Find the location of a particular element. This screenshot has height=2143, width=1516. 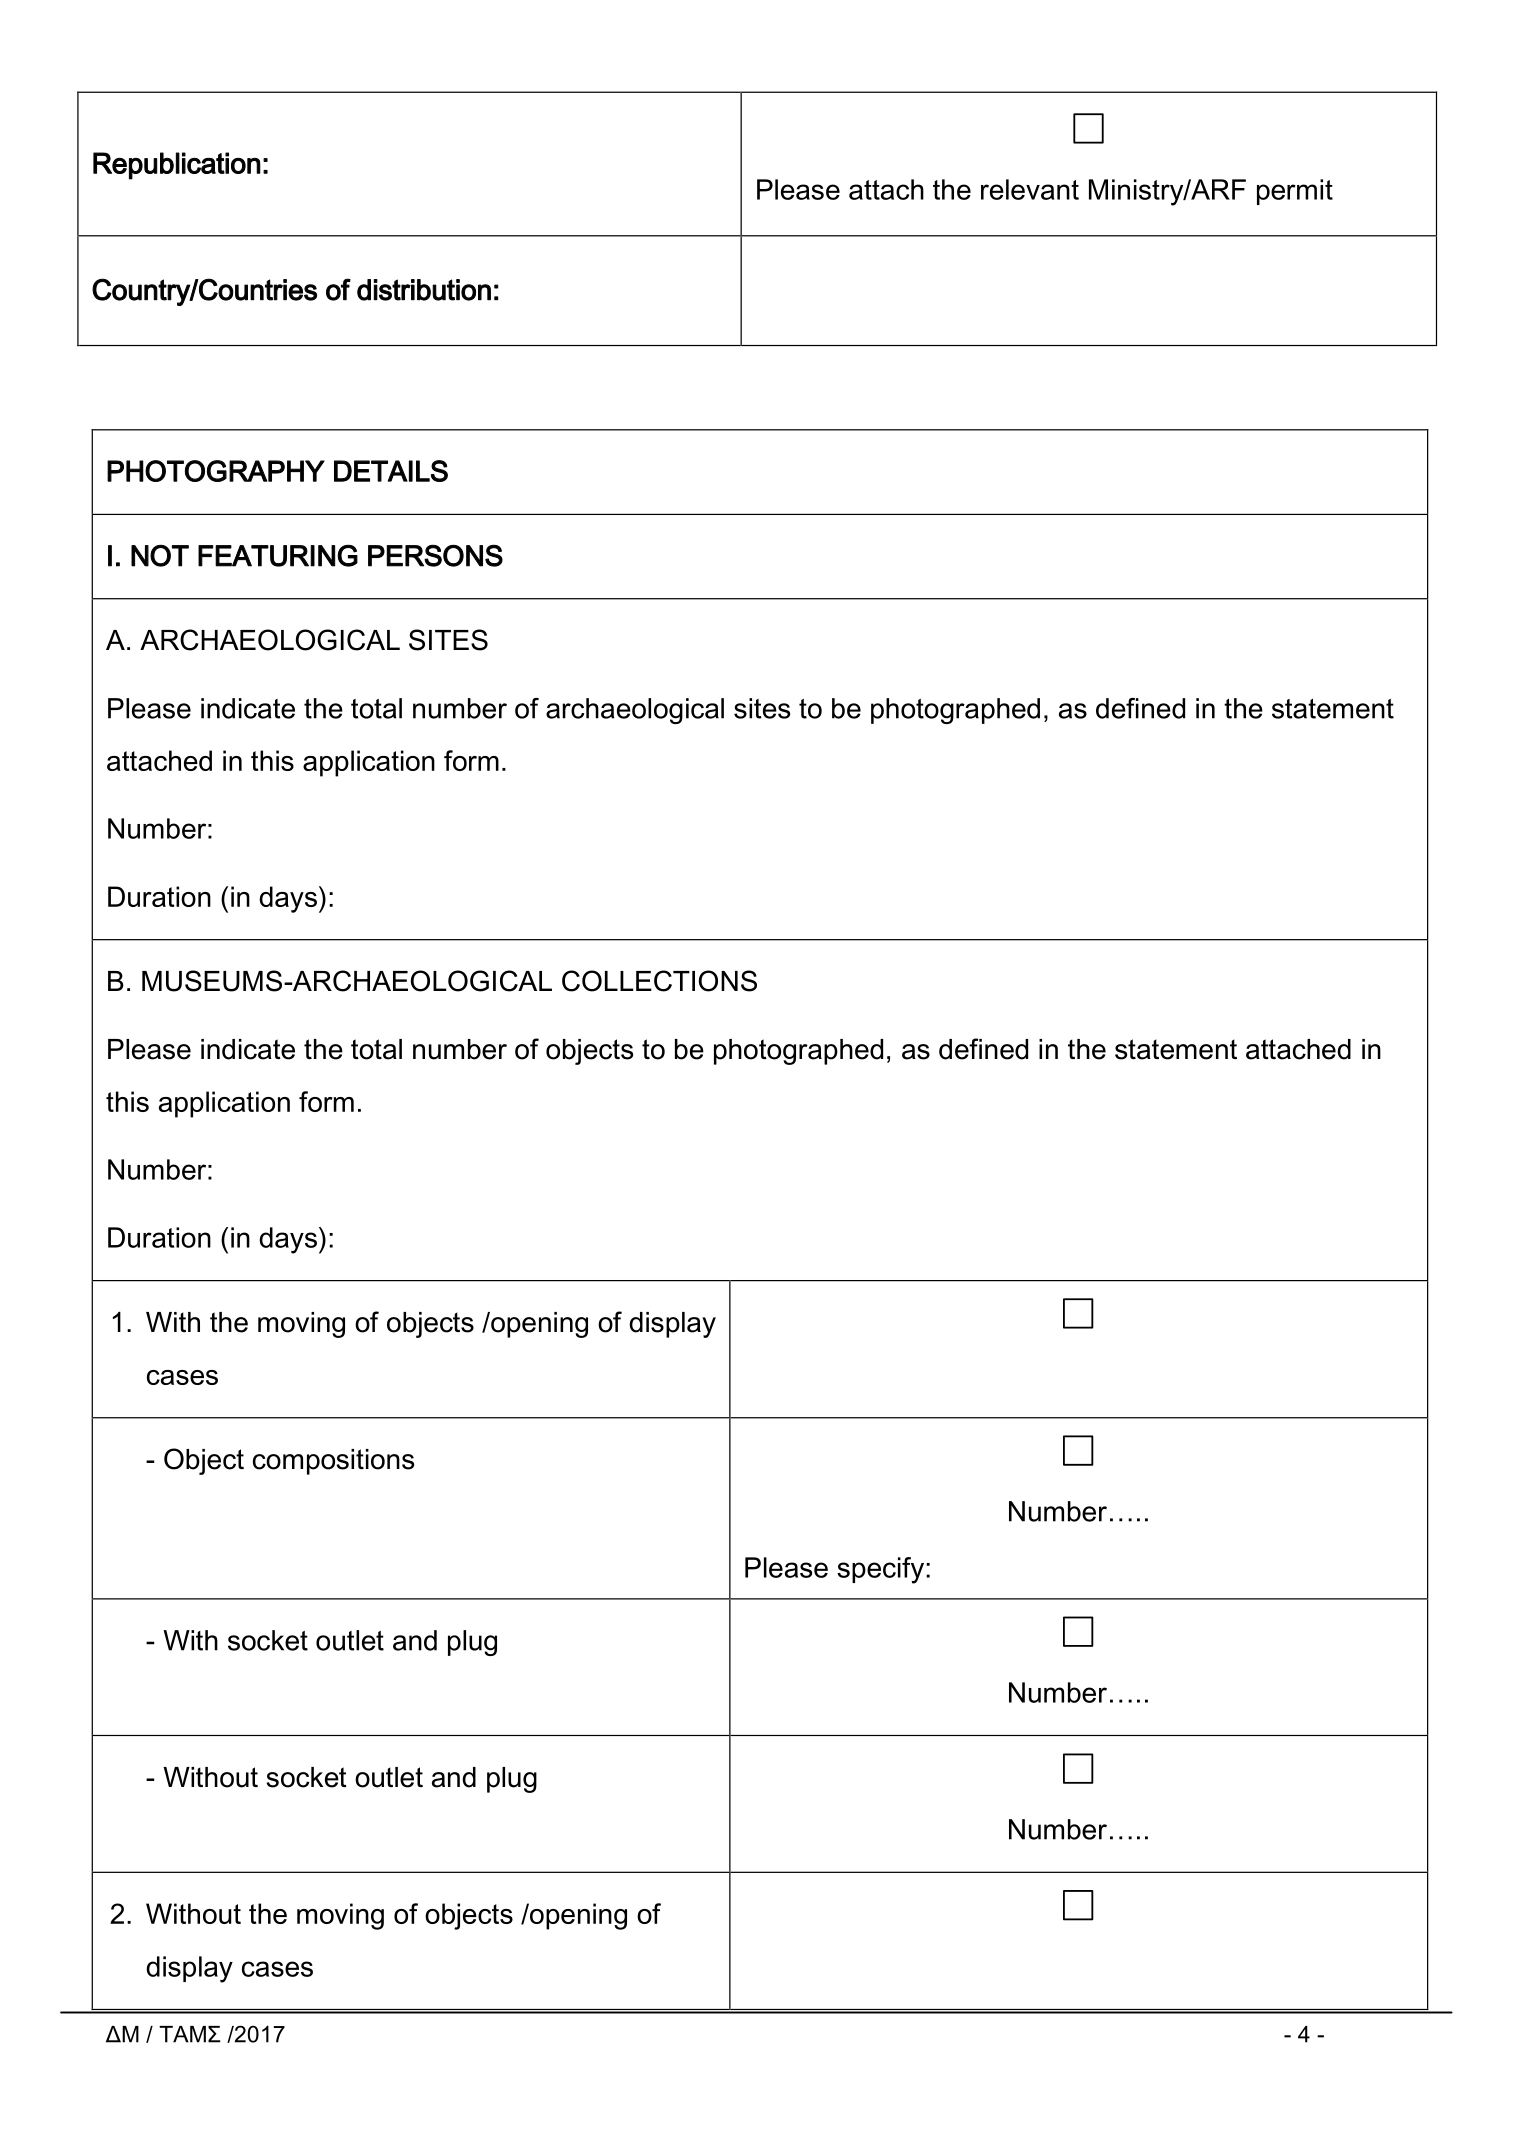

relevant is located at coordinates (1030, 189).
